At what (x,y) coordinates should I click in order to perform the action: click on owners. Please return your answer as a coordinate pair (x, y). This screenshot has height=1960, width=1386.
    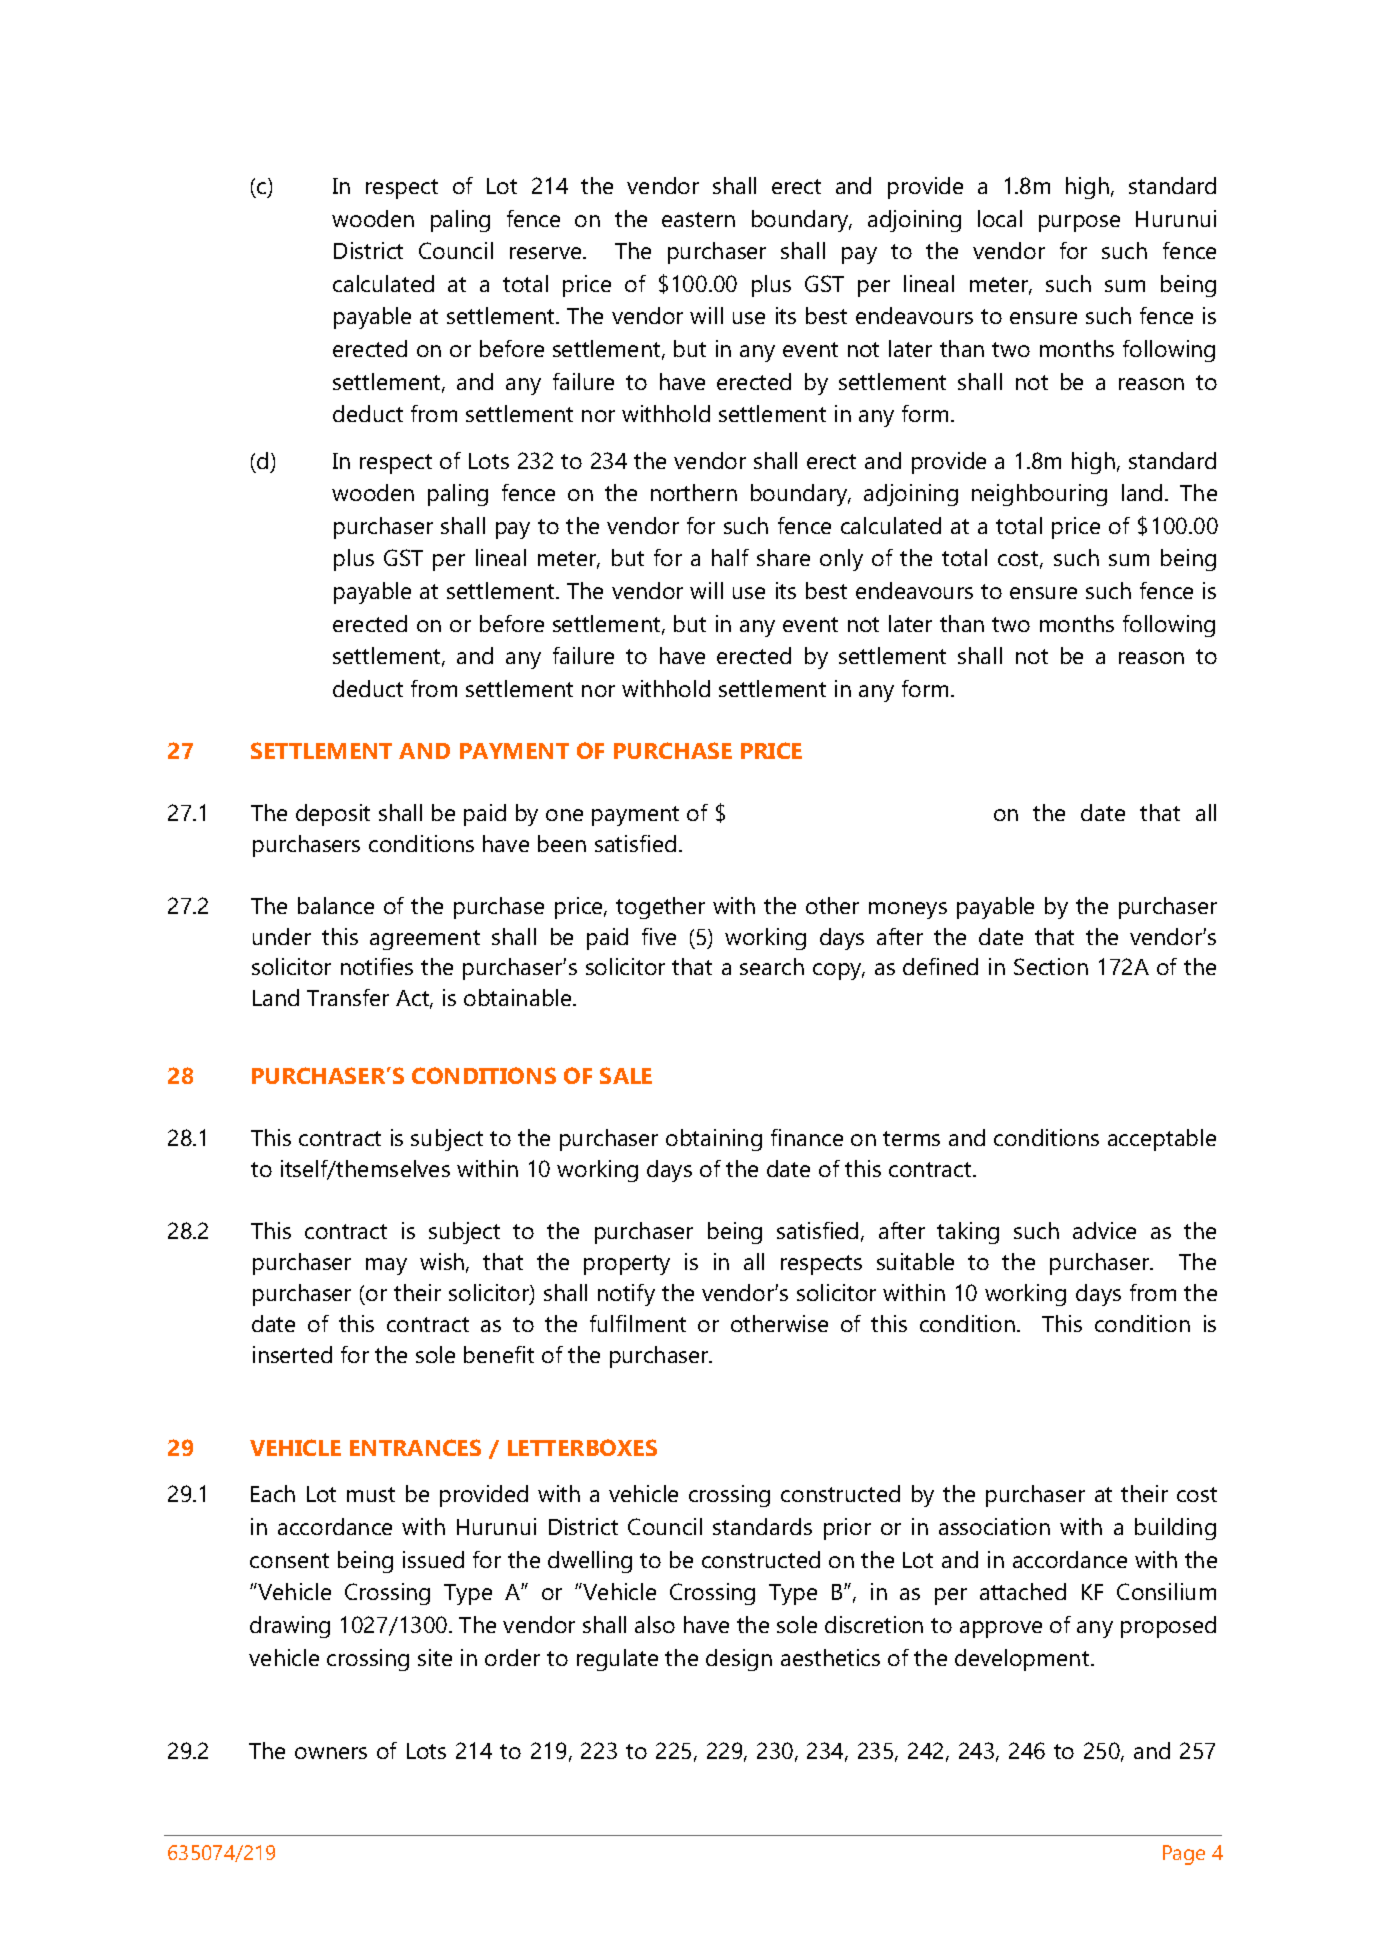
    Looking at the image, I should click on (331, 1753).
